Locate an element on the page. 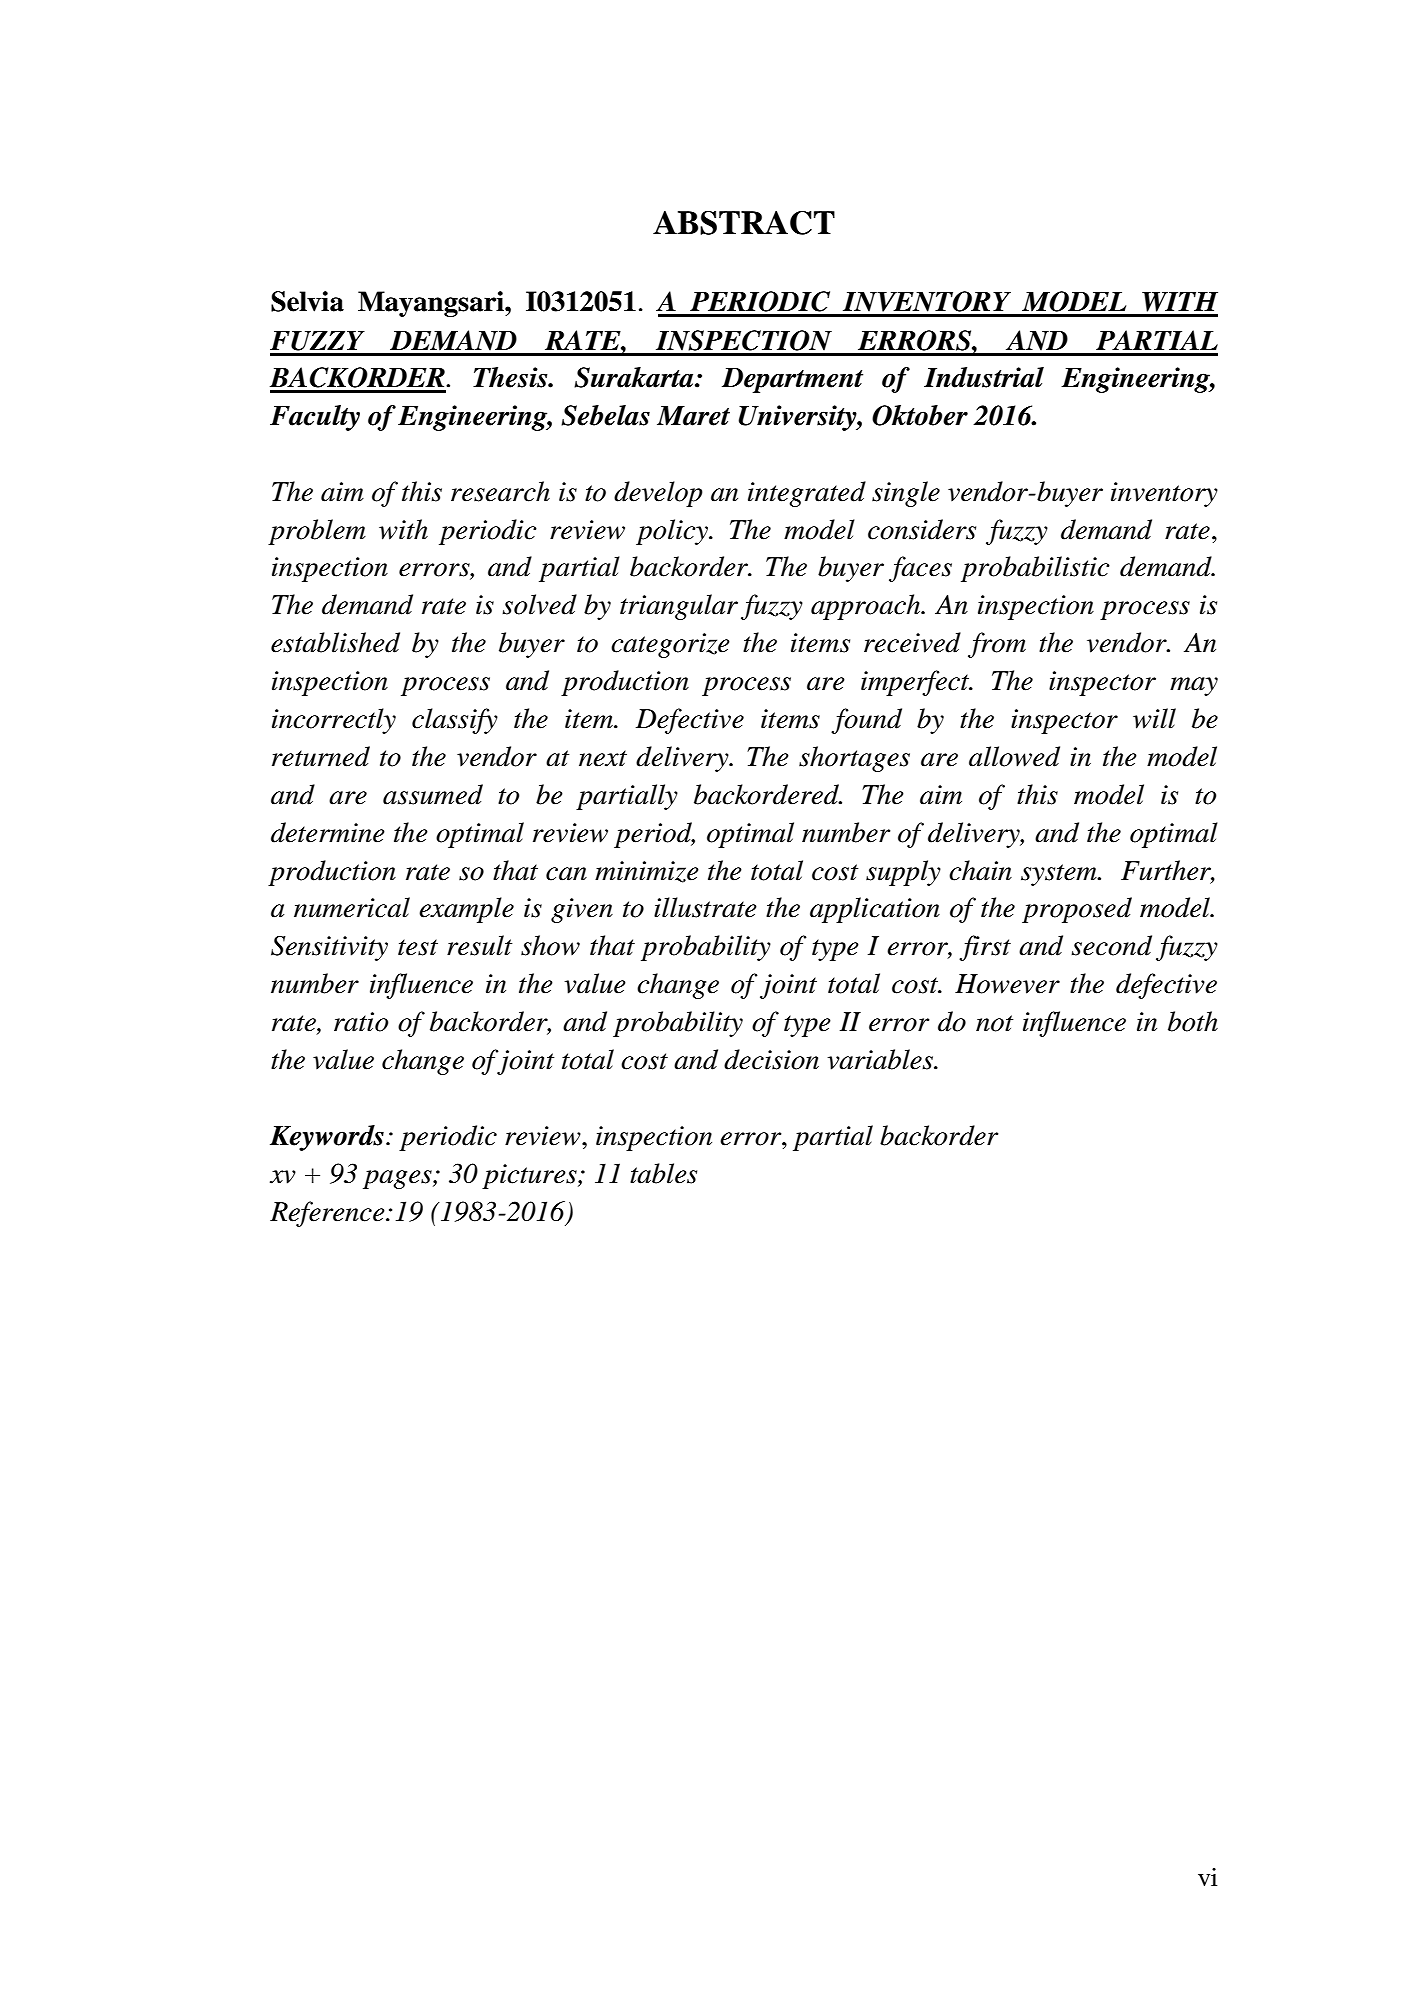 Image resolution: width=1421 pixels, height=2010 pixels. Keywords is located at coordinates (327, 1138).
